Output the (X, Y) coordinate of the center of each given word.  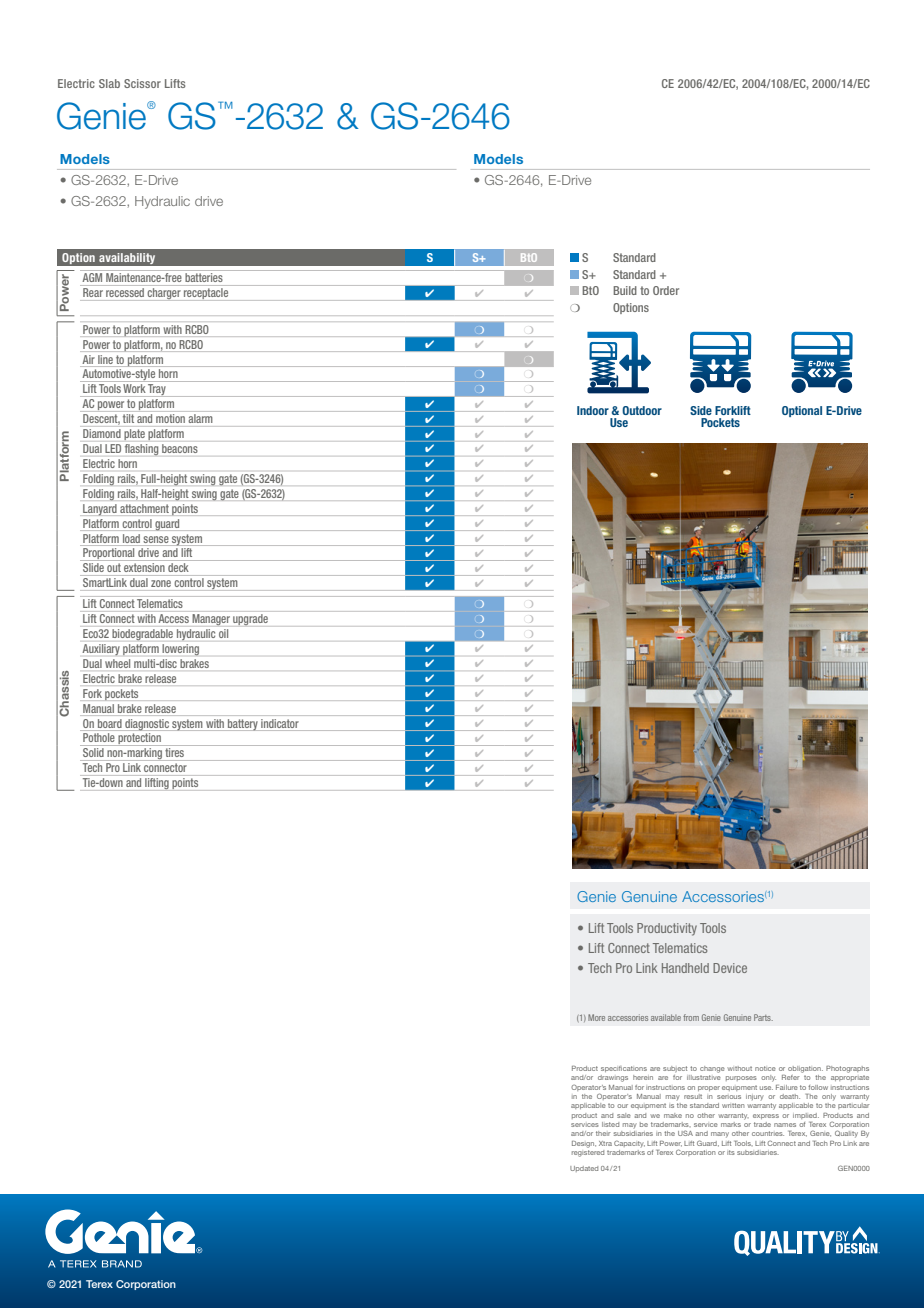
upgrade (250, 619)
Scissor (142, 83)
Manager (211, 619)
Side (701, 410)
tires (175, 752)
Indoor (593, 410)
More (596, 1017)
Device (730, 968)
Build (625, 290)
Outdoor (642, 410)
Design (584, 1144)
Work (134, 388)
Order (666, 290)
